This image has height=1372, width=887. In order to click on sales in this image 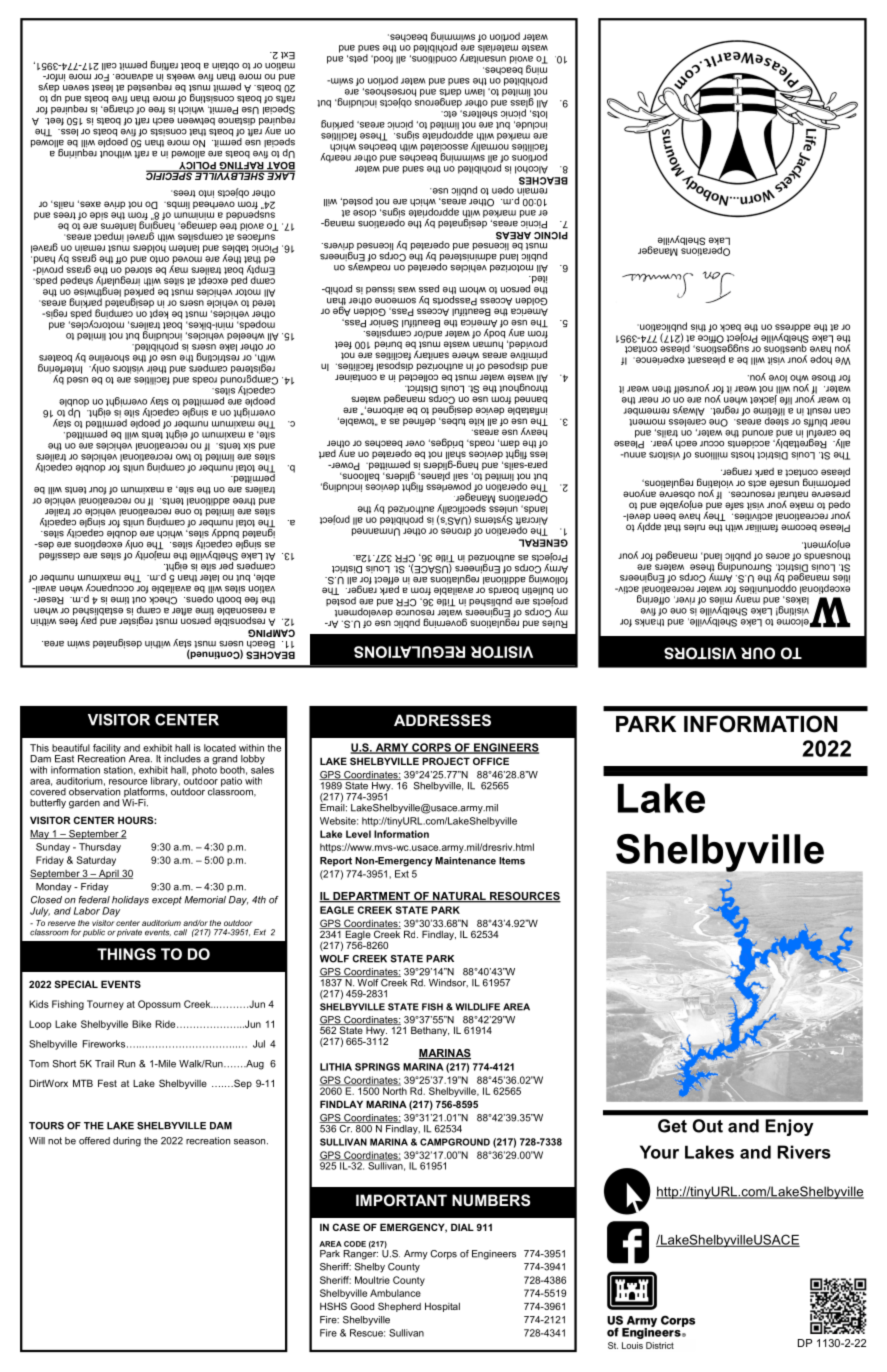, I will do `click(262, 769)`.
